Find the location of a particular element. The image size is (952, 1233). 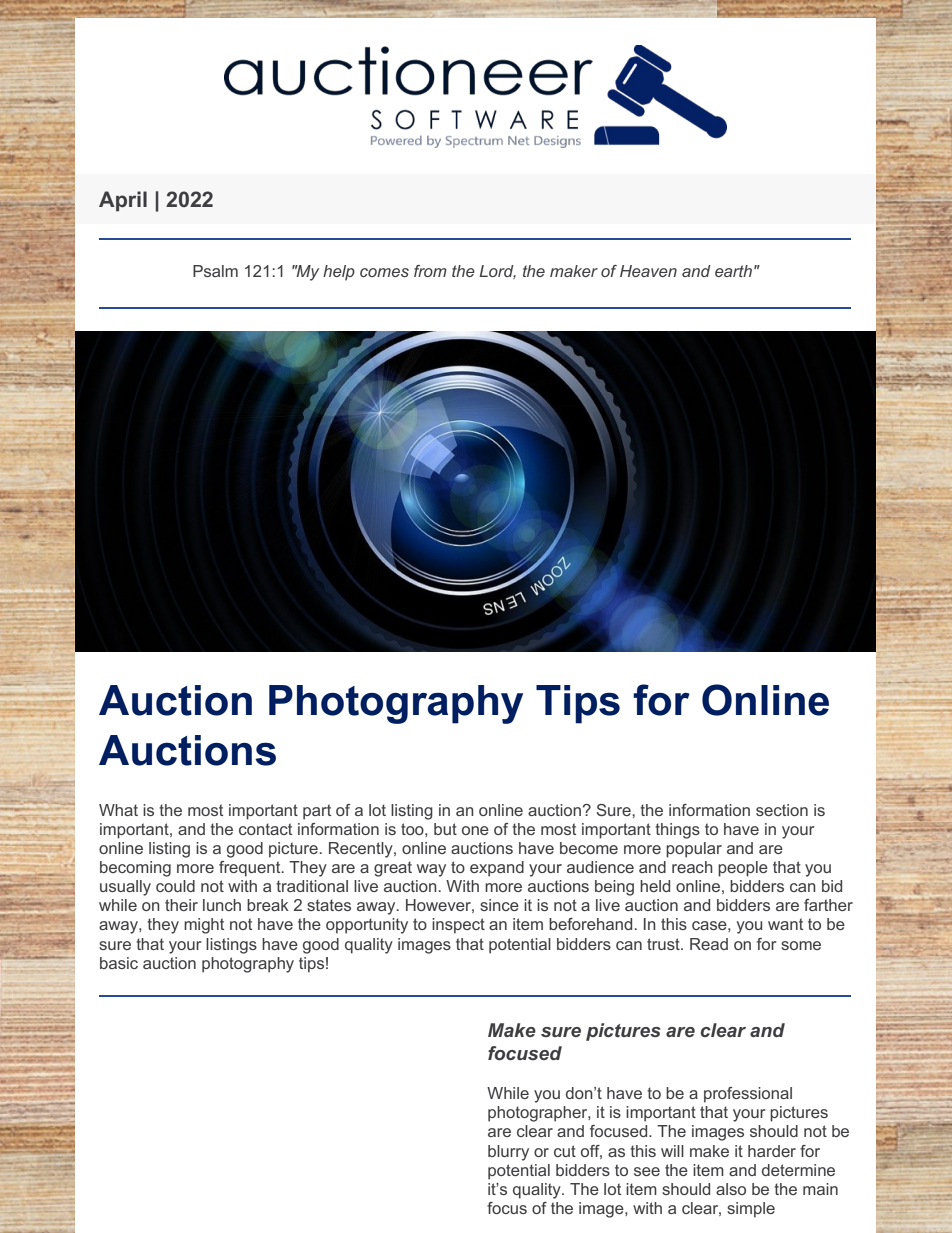

earth is located at coordinates (733, 271).
